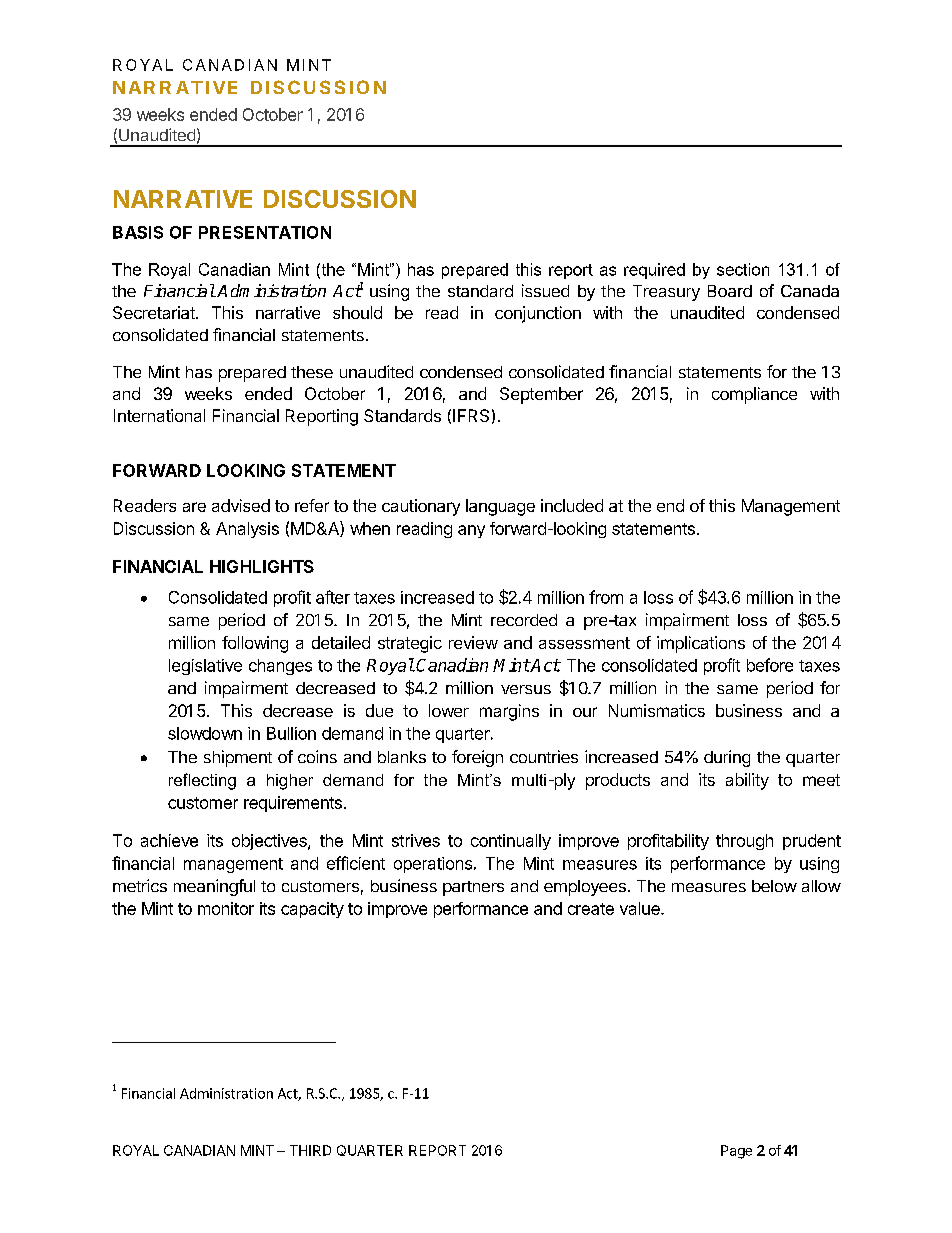  Describe the element at coordinates (310, 1150) in the page. I see `THIRD` at that location.
